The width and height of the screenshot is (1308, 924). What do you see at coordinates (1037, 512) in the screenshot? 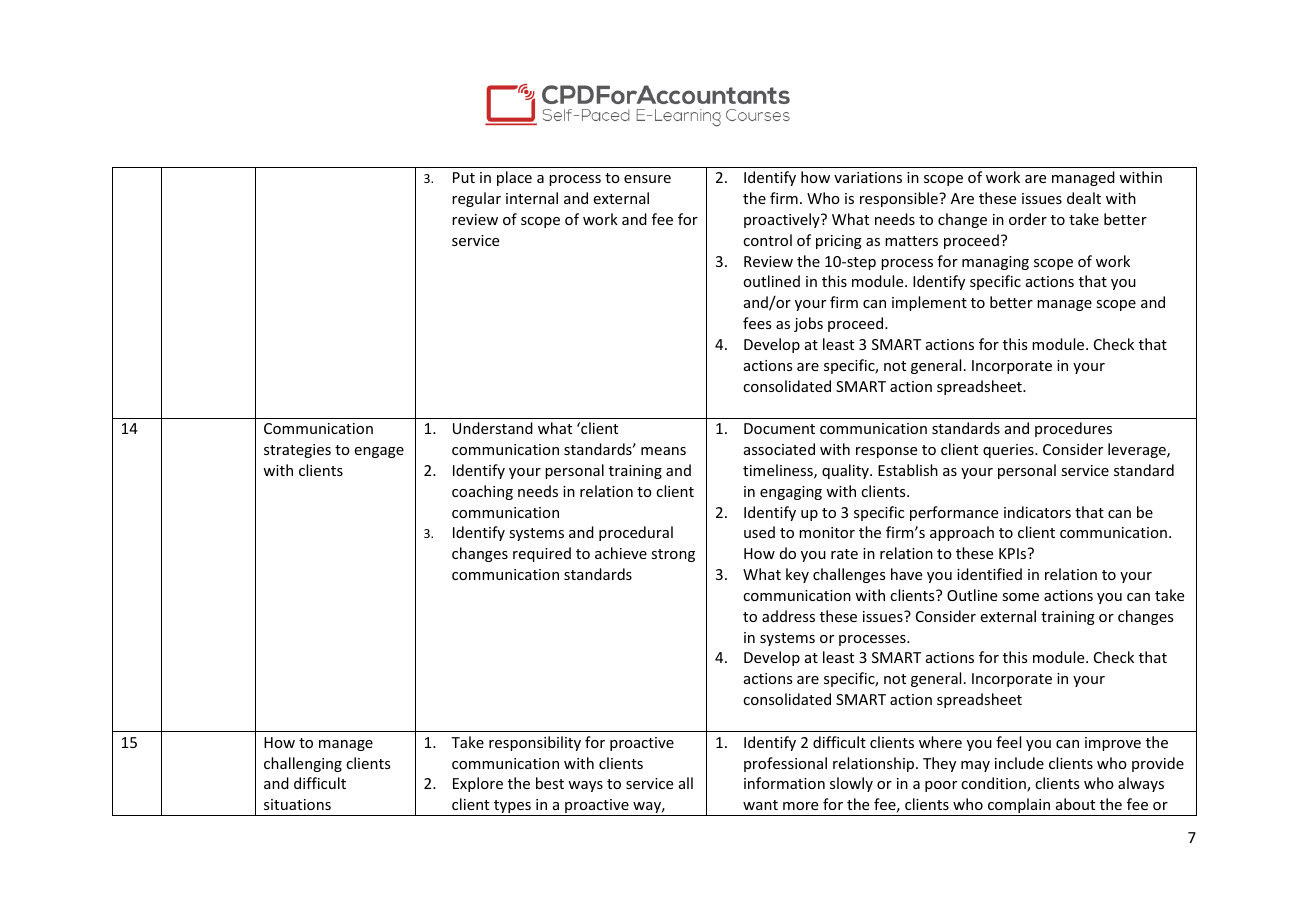
I see `indicators` at bounding box center [1037, 512].
